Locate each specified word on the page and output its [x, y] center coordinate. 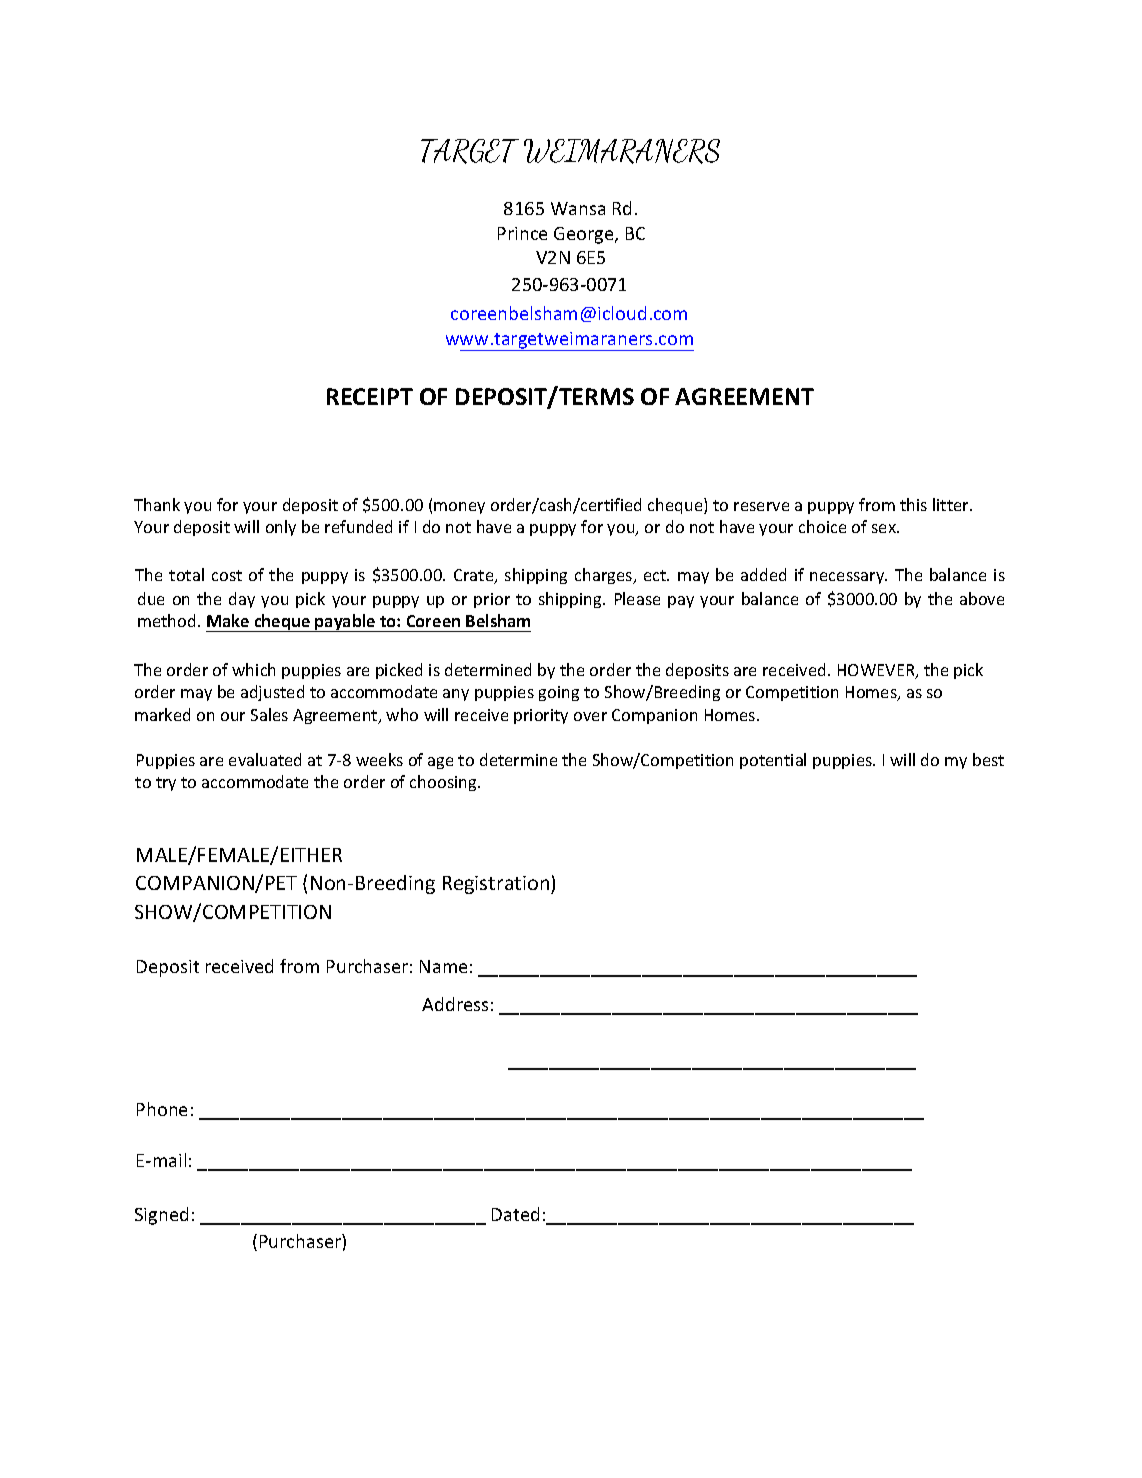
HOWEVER [877, 671]
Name [443, 966]
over [590, 716]
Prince [522, 233]
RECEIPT [370, 396]
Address [455, 1004]
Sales [269, 714]
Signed [161, 1216]
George [585, 235]
